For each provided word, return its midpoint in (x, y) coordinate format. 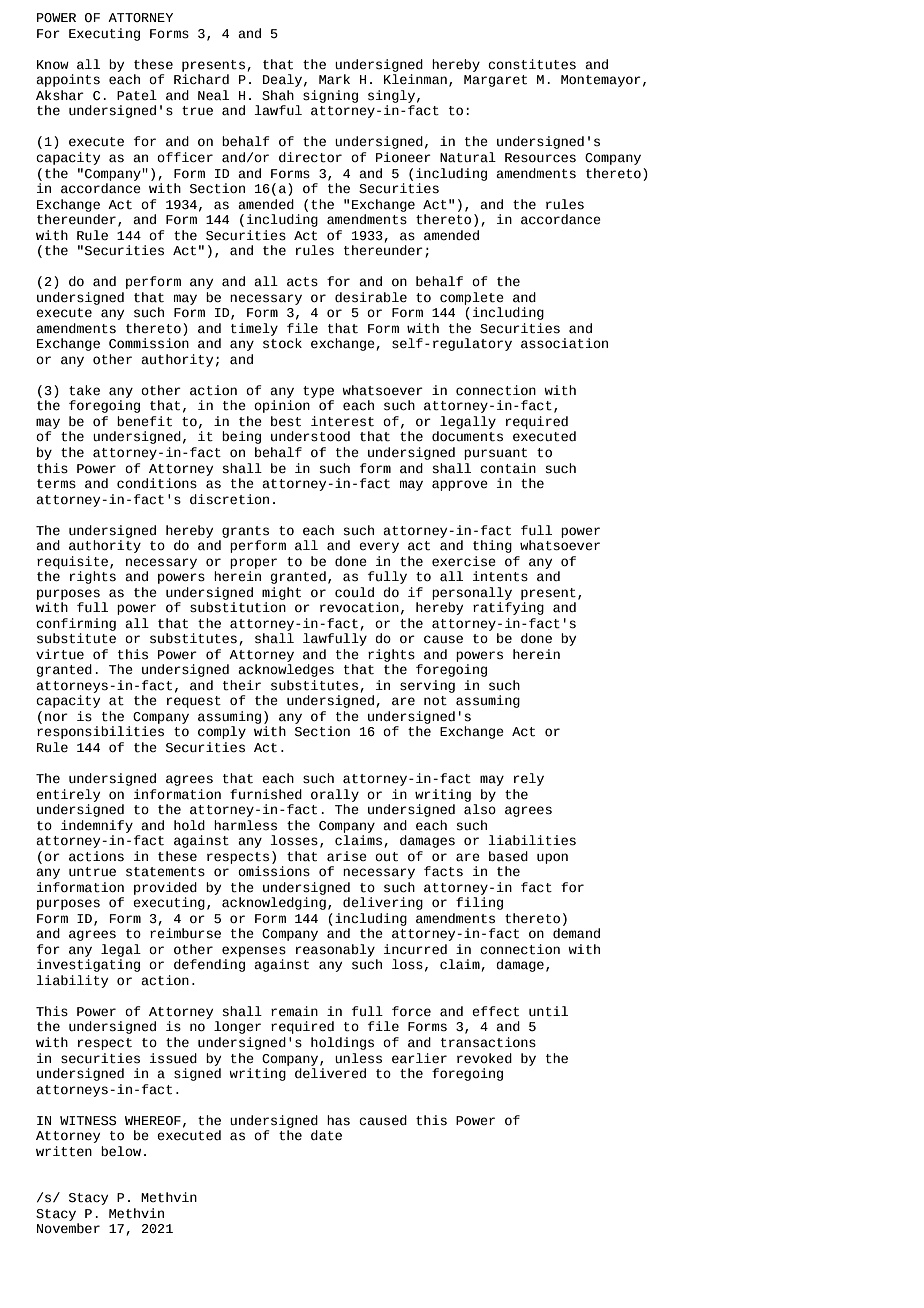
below (121, 1151)
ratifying (508, 608)
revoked (484, 1058)
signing (330, 96)
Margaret (495, 81)
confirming (76, 624)
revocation (359, 607)
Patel (137, 95)
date (326, 1135)
